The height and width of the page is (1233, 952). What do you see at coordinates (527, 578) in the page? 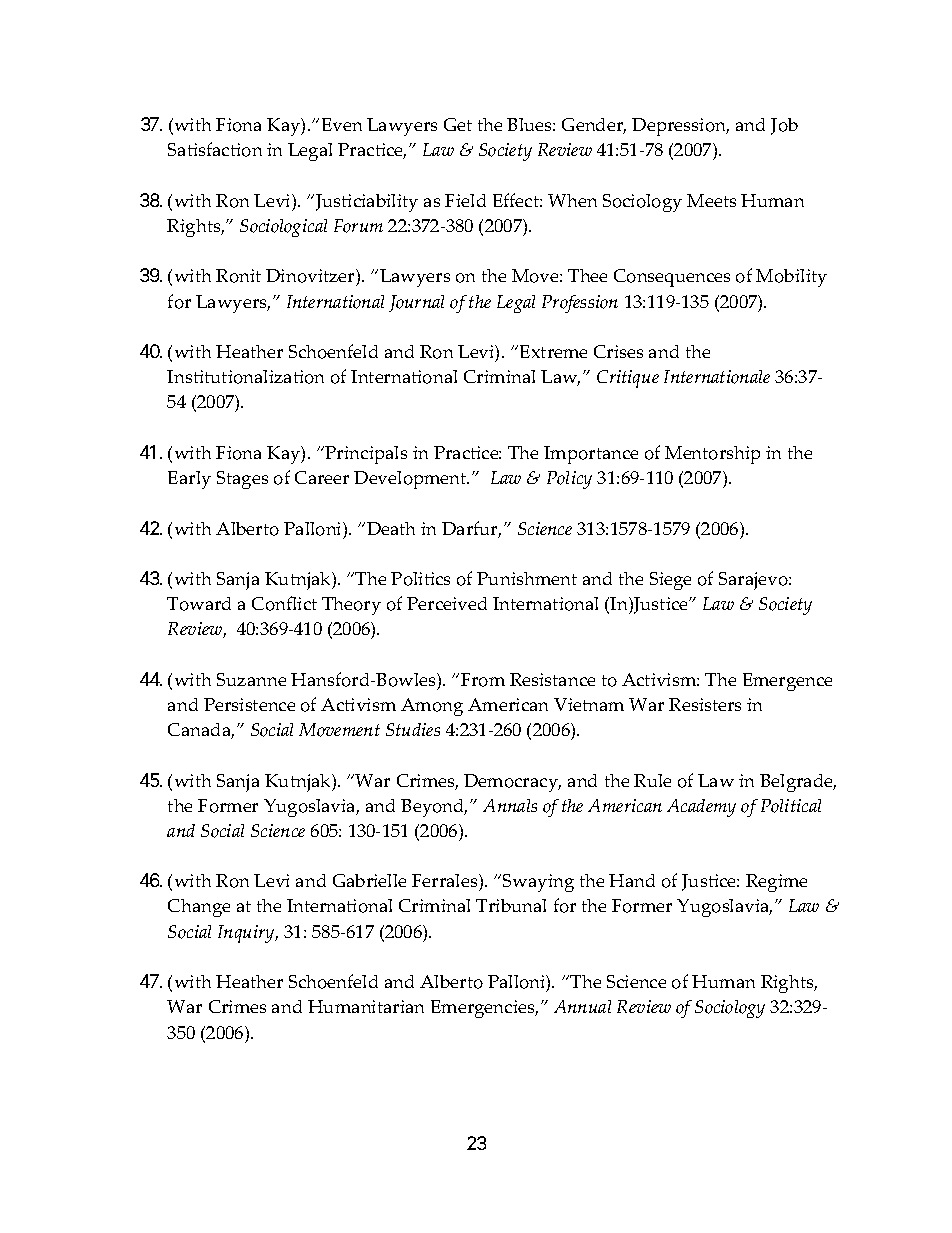
I see `Punishment` at bounding box center [527, 578].
